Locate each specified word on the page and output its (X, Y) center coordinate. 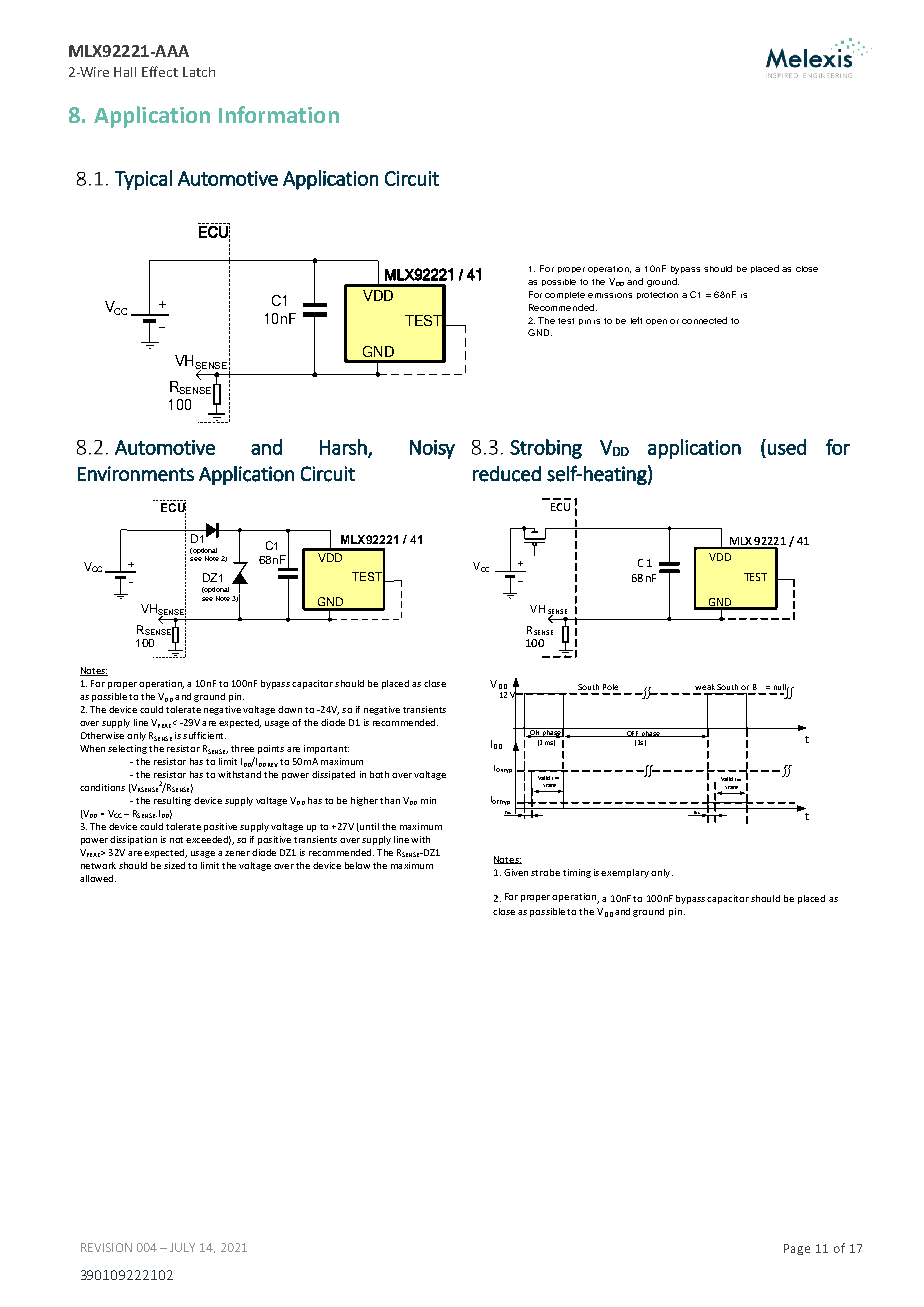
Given (516, 872)
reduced (507, 474)
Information (279, 114)
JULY (182, 1247)
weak (705, 687)
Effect (160, 71)
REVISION (106, 1247)
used (787, 447)
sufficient (204, 735)
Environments (136, 474)
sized (174, 865)
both (379, 774)
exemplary (625, 873)
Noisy (432, 449)
